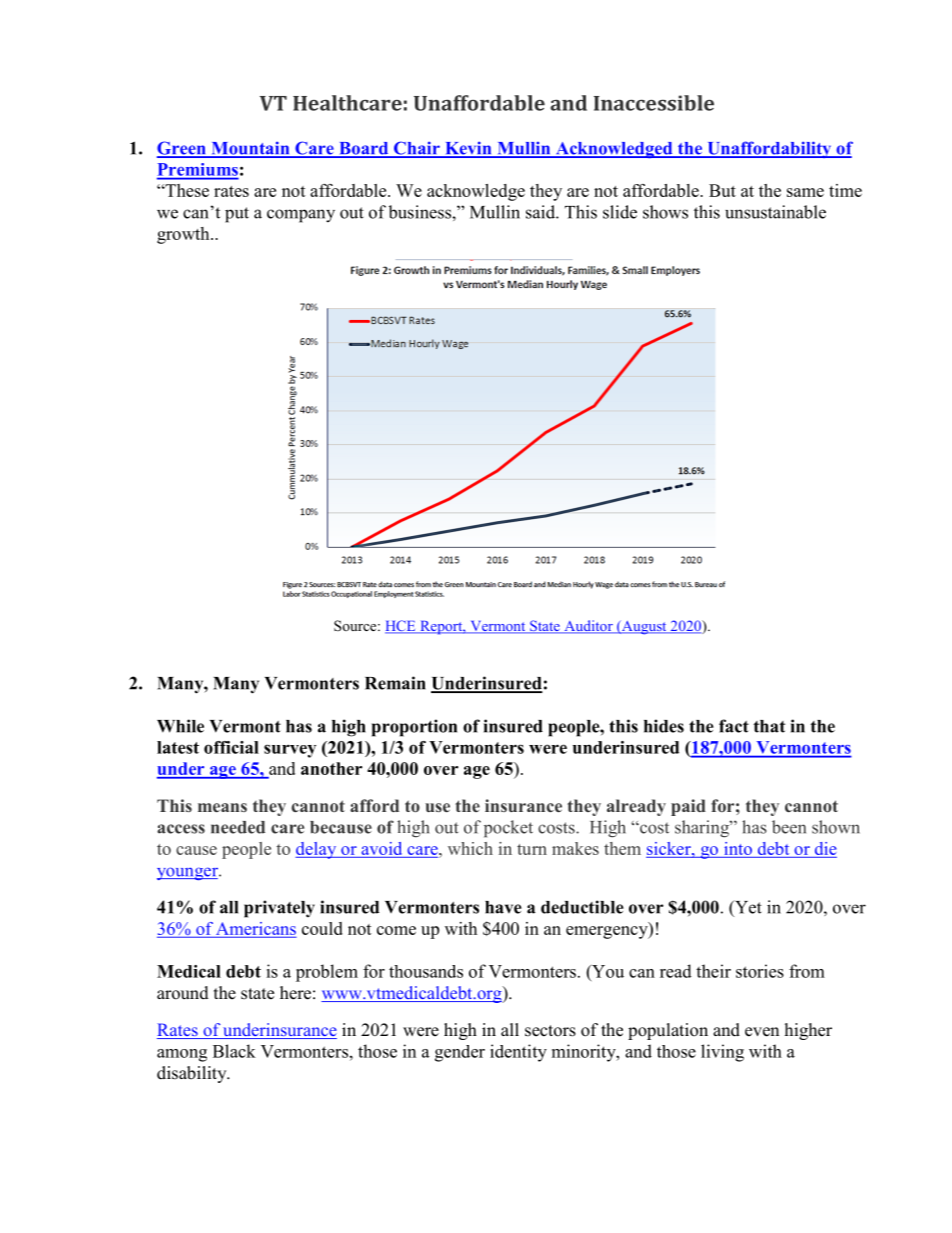 Image resolution: width=952 pixels, height=1233 pixels. I want to click on Mountain, so click(250, 149).
